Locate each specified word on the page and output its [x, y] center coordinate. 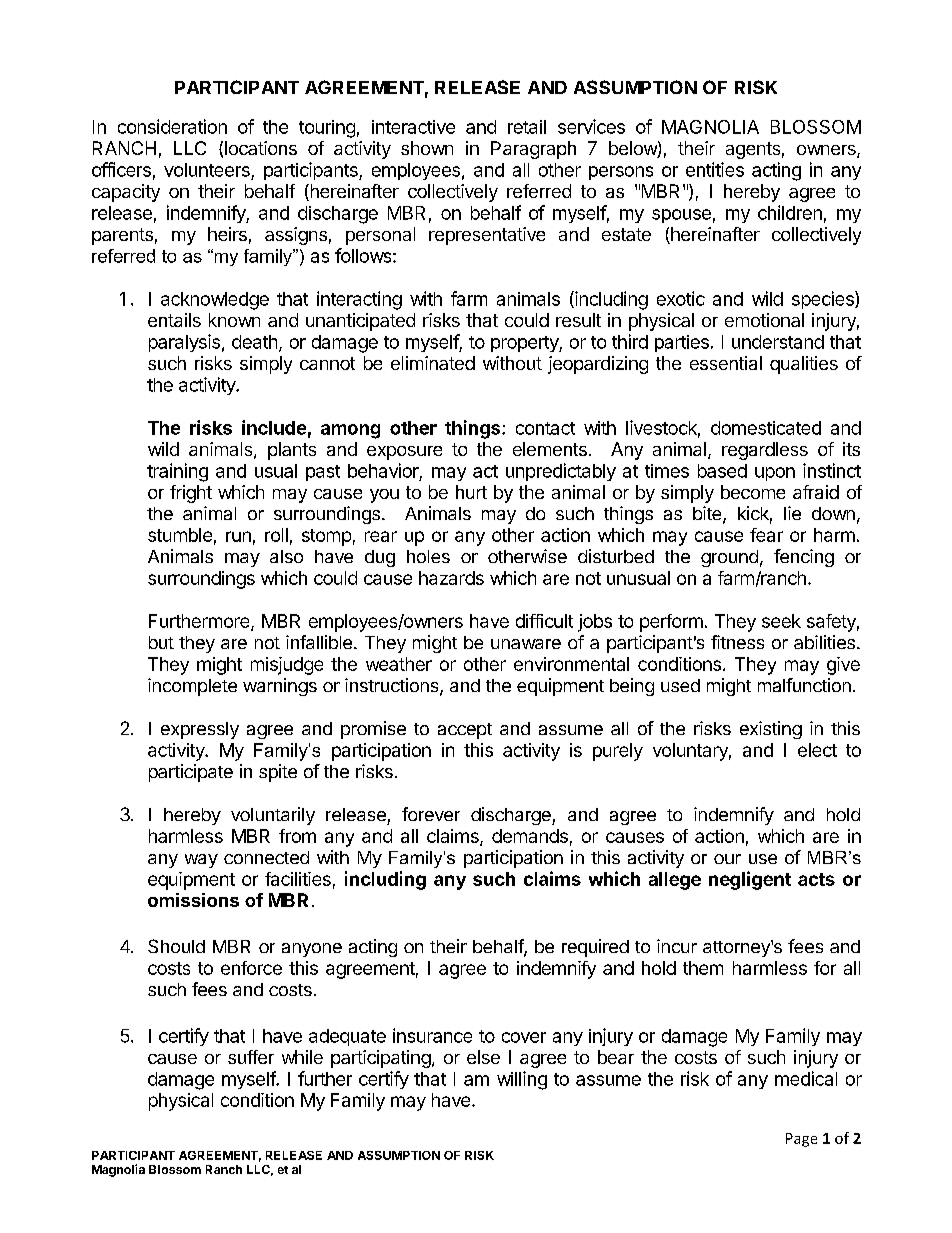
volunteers [207, 170]
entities [715, 169]
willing [522, 1080]
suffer [251, 1057]
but [161, 642]
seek [781, 621]
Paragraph [533, 150]
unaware [526, 644]
